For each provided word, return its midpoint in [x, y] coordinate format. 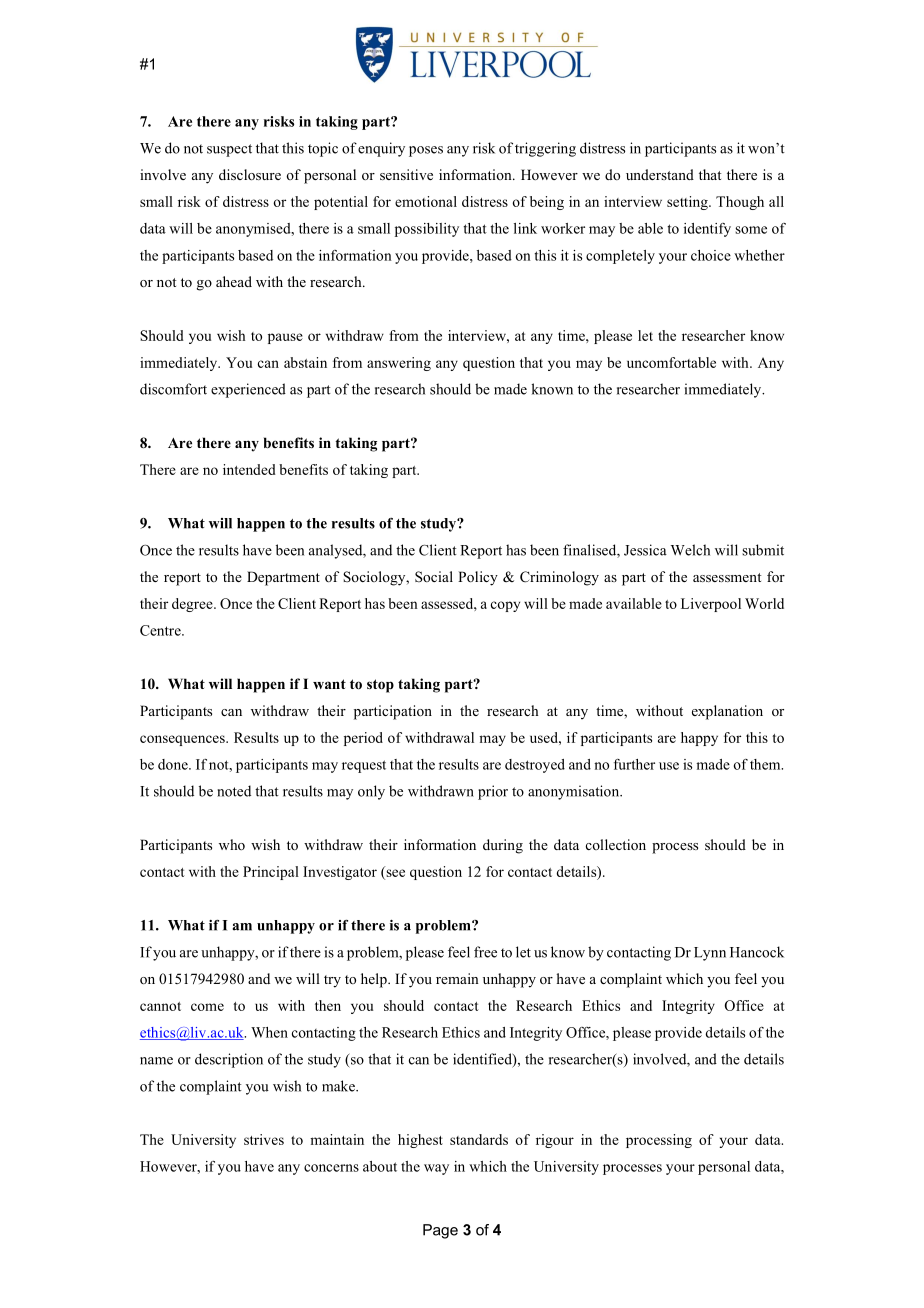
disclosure [250, 174]
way [436, 1169]
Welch [690, 550]
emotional [426, 201]
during [503, 846]
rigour [555, 1141]
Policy [478, 578]
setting [688, 203]
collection [616, 844]
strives [264, 1139]
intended [249, 469]
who [232, 844]
